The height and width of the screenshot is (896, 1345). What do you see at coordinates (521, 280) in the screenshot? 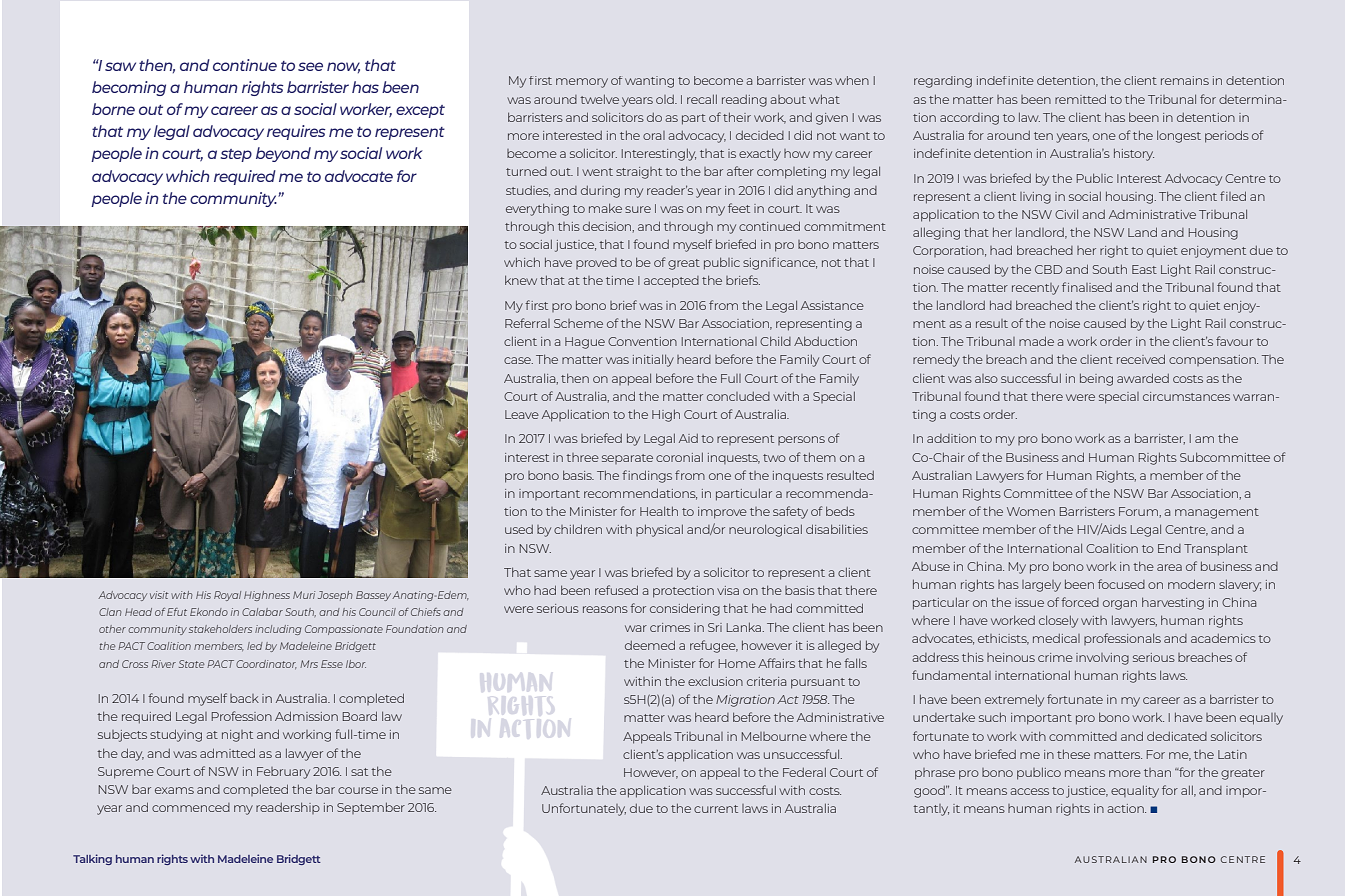
I see `knew` at bounding box center [521, 280].
